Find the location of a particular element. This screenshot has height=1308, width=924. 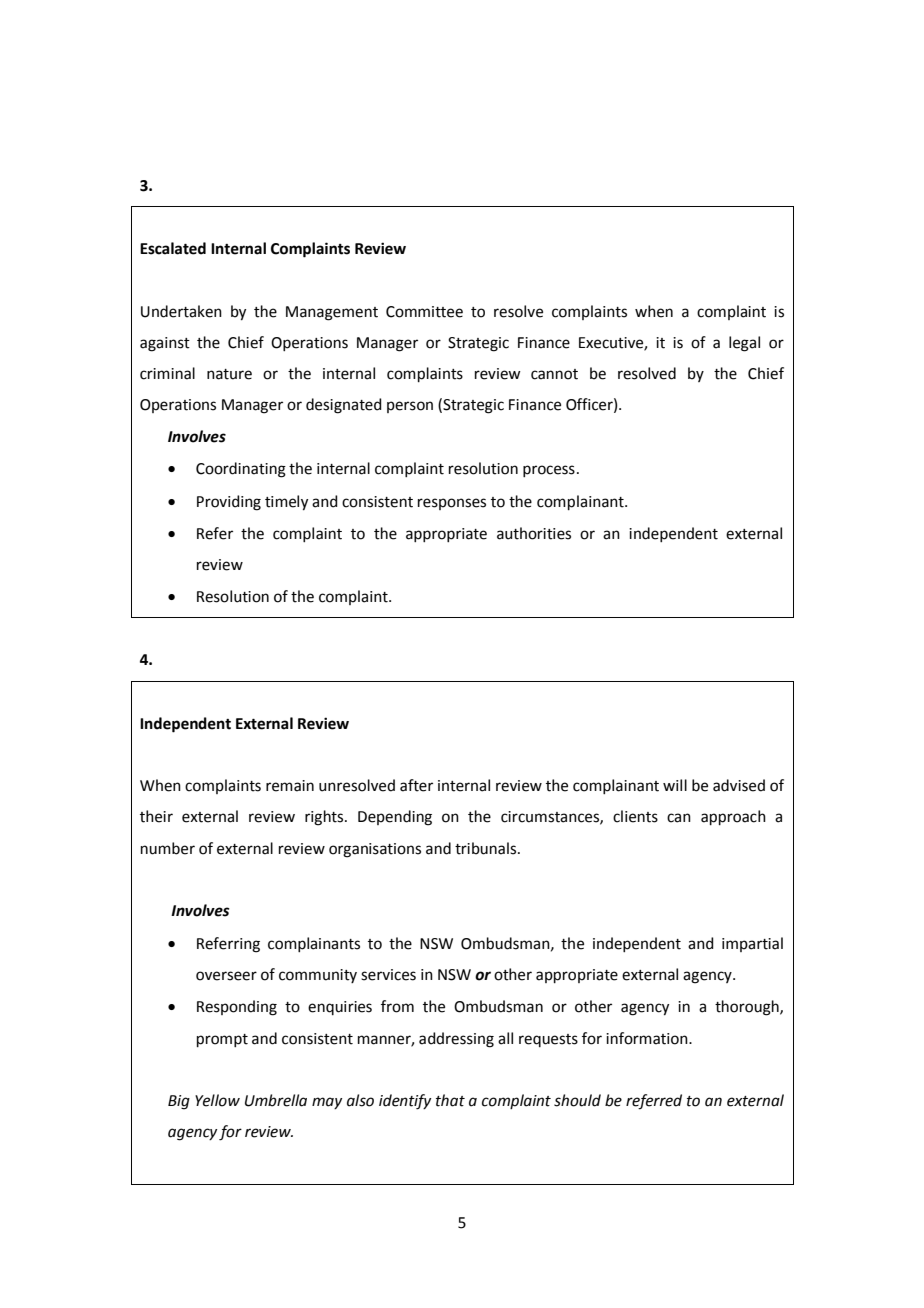

will is located at coordinates (675, 785).
